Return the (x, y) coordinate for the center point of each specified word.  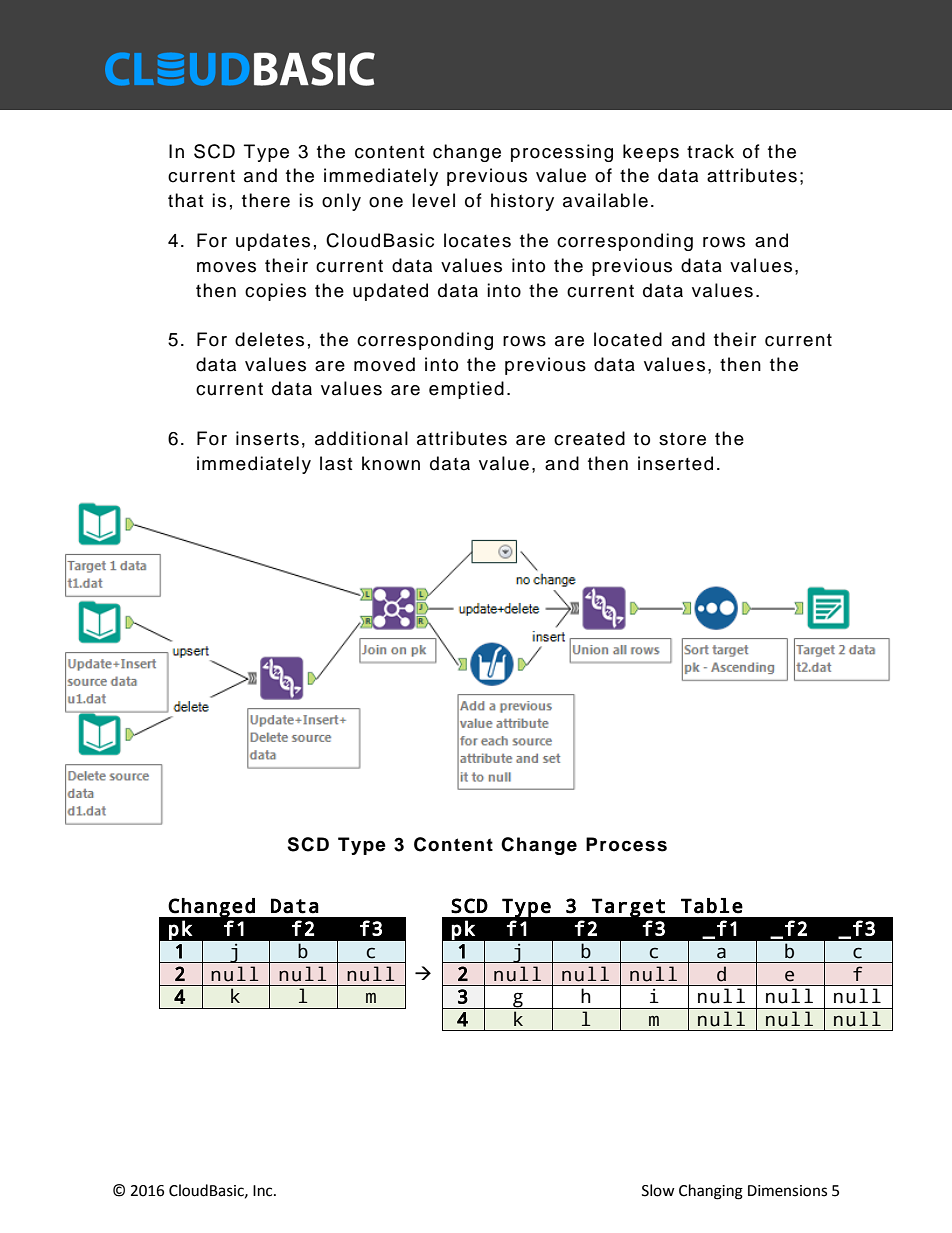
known (391, 463)
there (266, 200)
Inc (264, 1191)
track (710, 151)
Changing (711, 1192)
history (522, 202)
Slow (658, 1190)
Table (712, 906)
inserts (267, 438)
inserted (675, 463)
